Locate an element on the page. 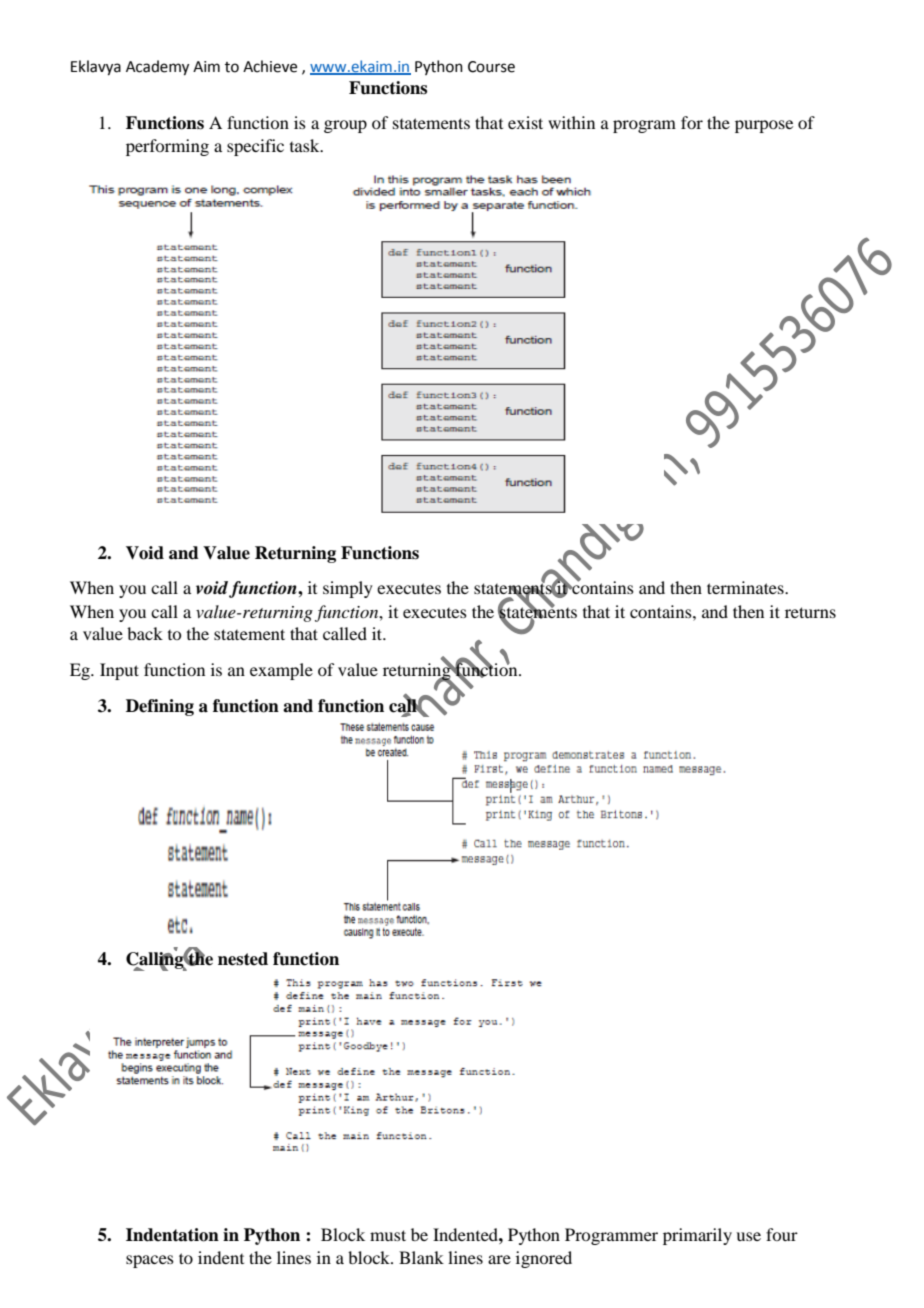 This document has height=1308, width=924. spaces is located at coordinates (150, 1261).
